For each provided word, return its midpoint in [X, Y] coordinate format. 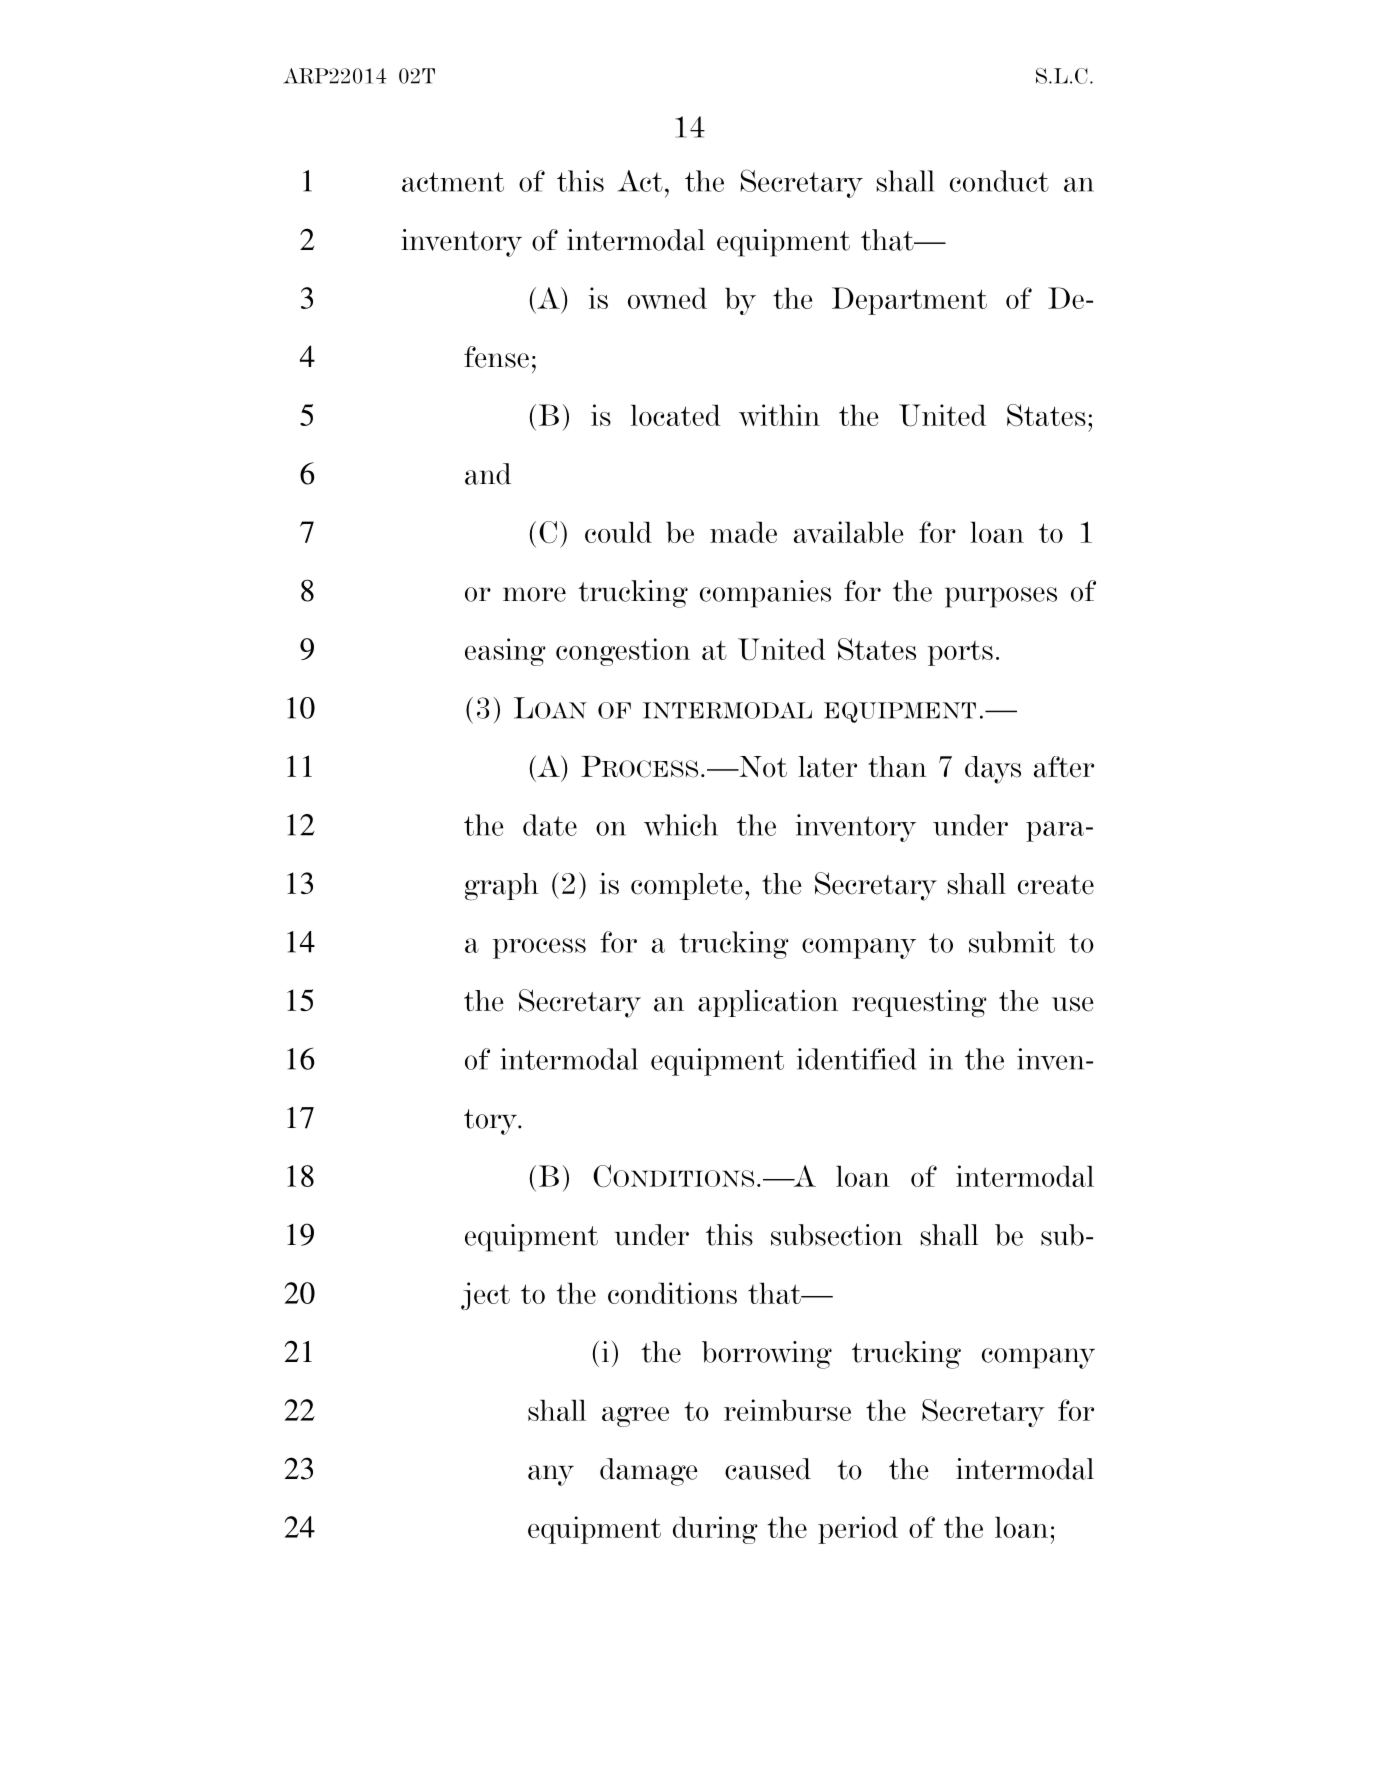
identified [856, 1059]
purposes [1001, 597]
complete [687, 886]
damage [649, 1472]
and [488, 474]
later [827, 767]
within [779, 415]
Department [909, 301]
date [550, 825]
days [993, 770]
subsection [837, 1235]
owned [667, 298]
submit [1012, 942]
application [768, 1003]
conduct [999, 181]
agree [635, 1417]
